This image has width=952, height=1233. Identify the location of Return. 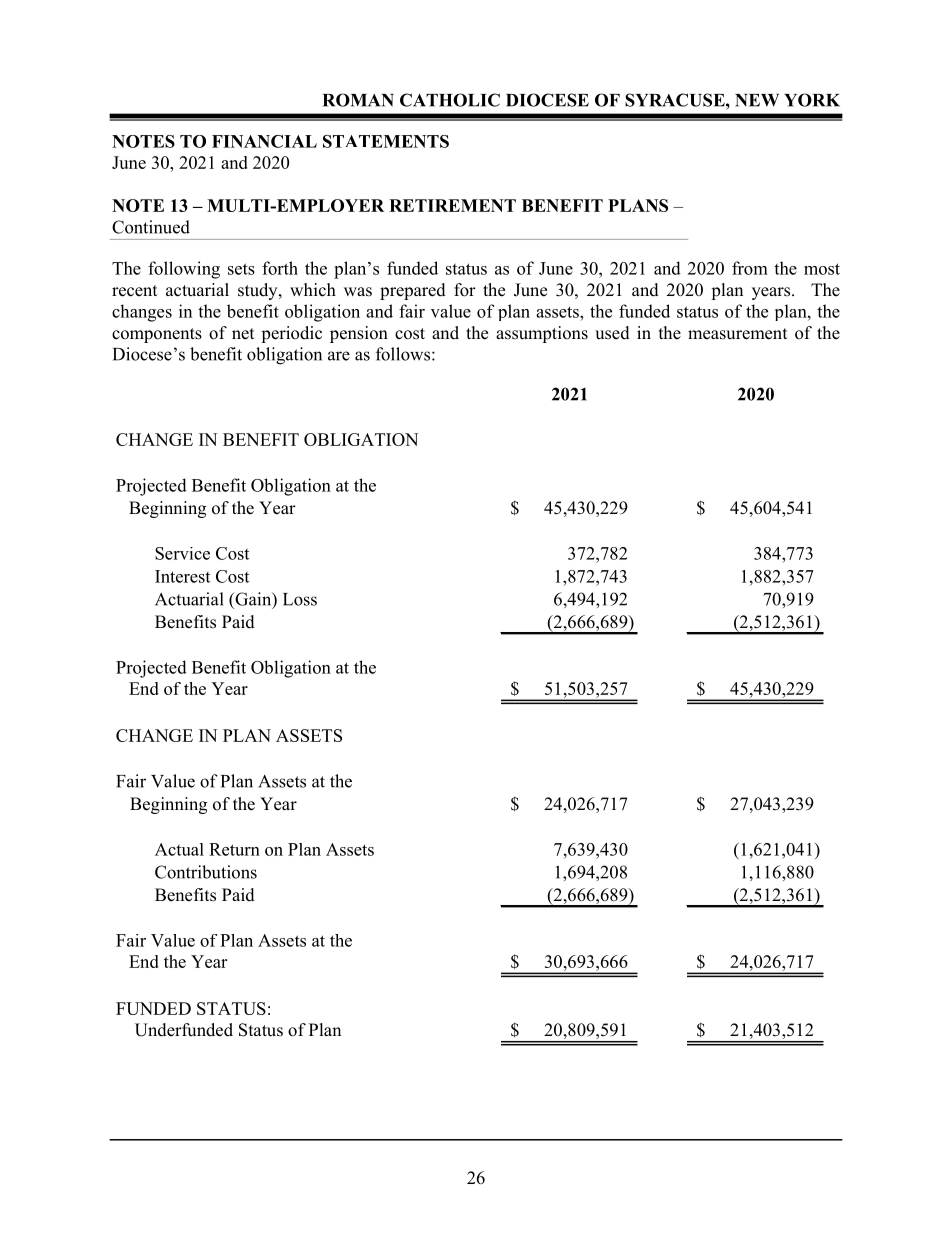
(234, 849).
